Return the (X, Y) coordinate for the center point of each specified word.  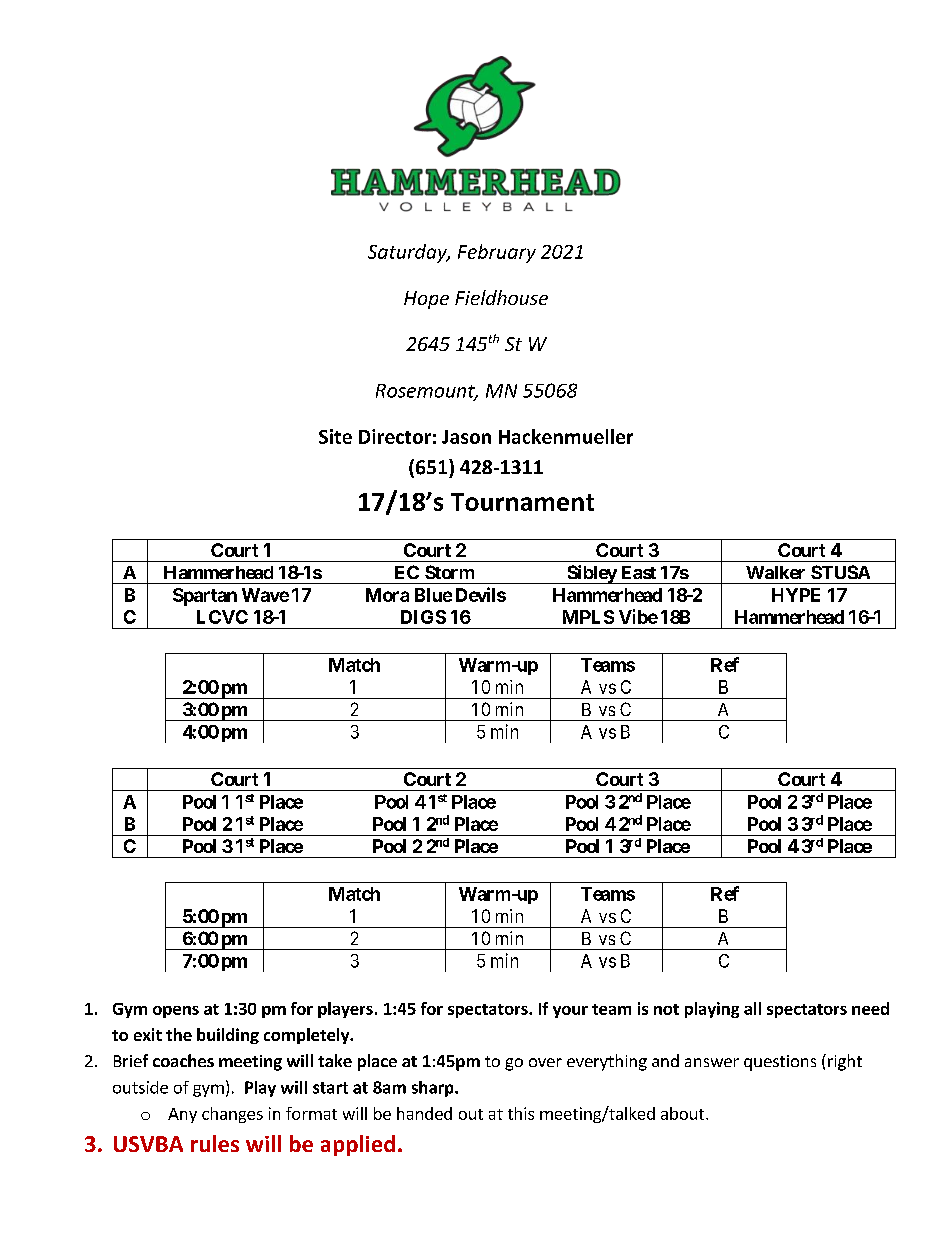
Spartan (205, 597)
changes (232, 1115)
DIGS (423, 617)
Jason (466, 437)
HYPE (796, 595)
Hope (426, 300)
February (497, 253)
